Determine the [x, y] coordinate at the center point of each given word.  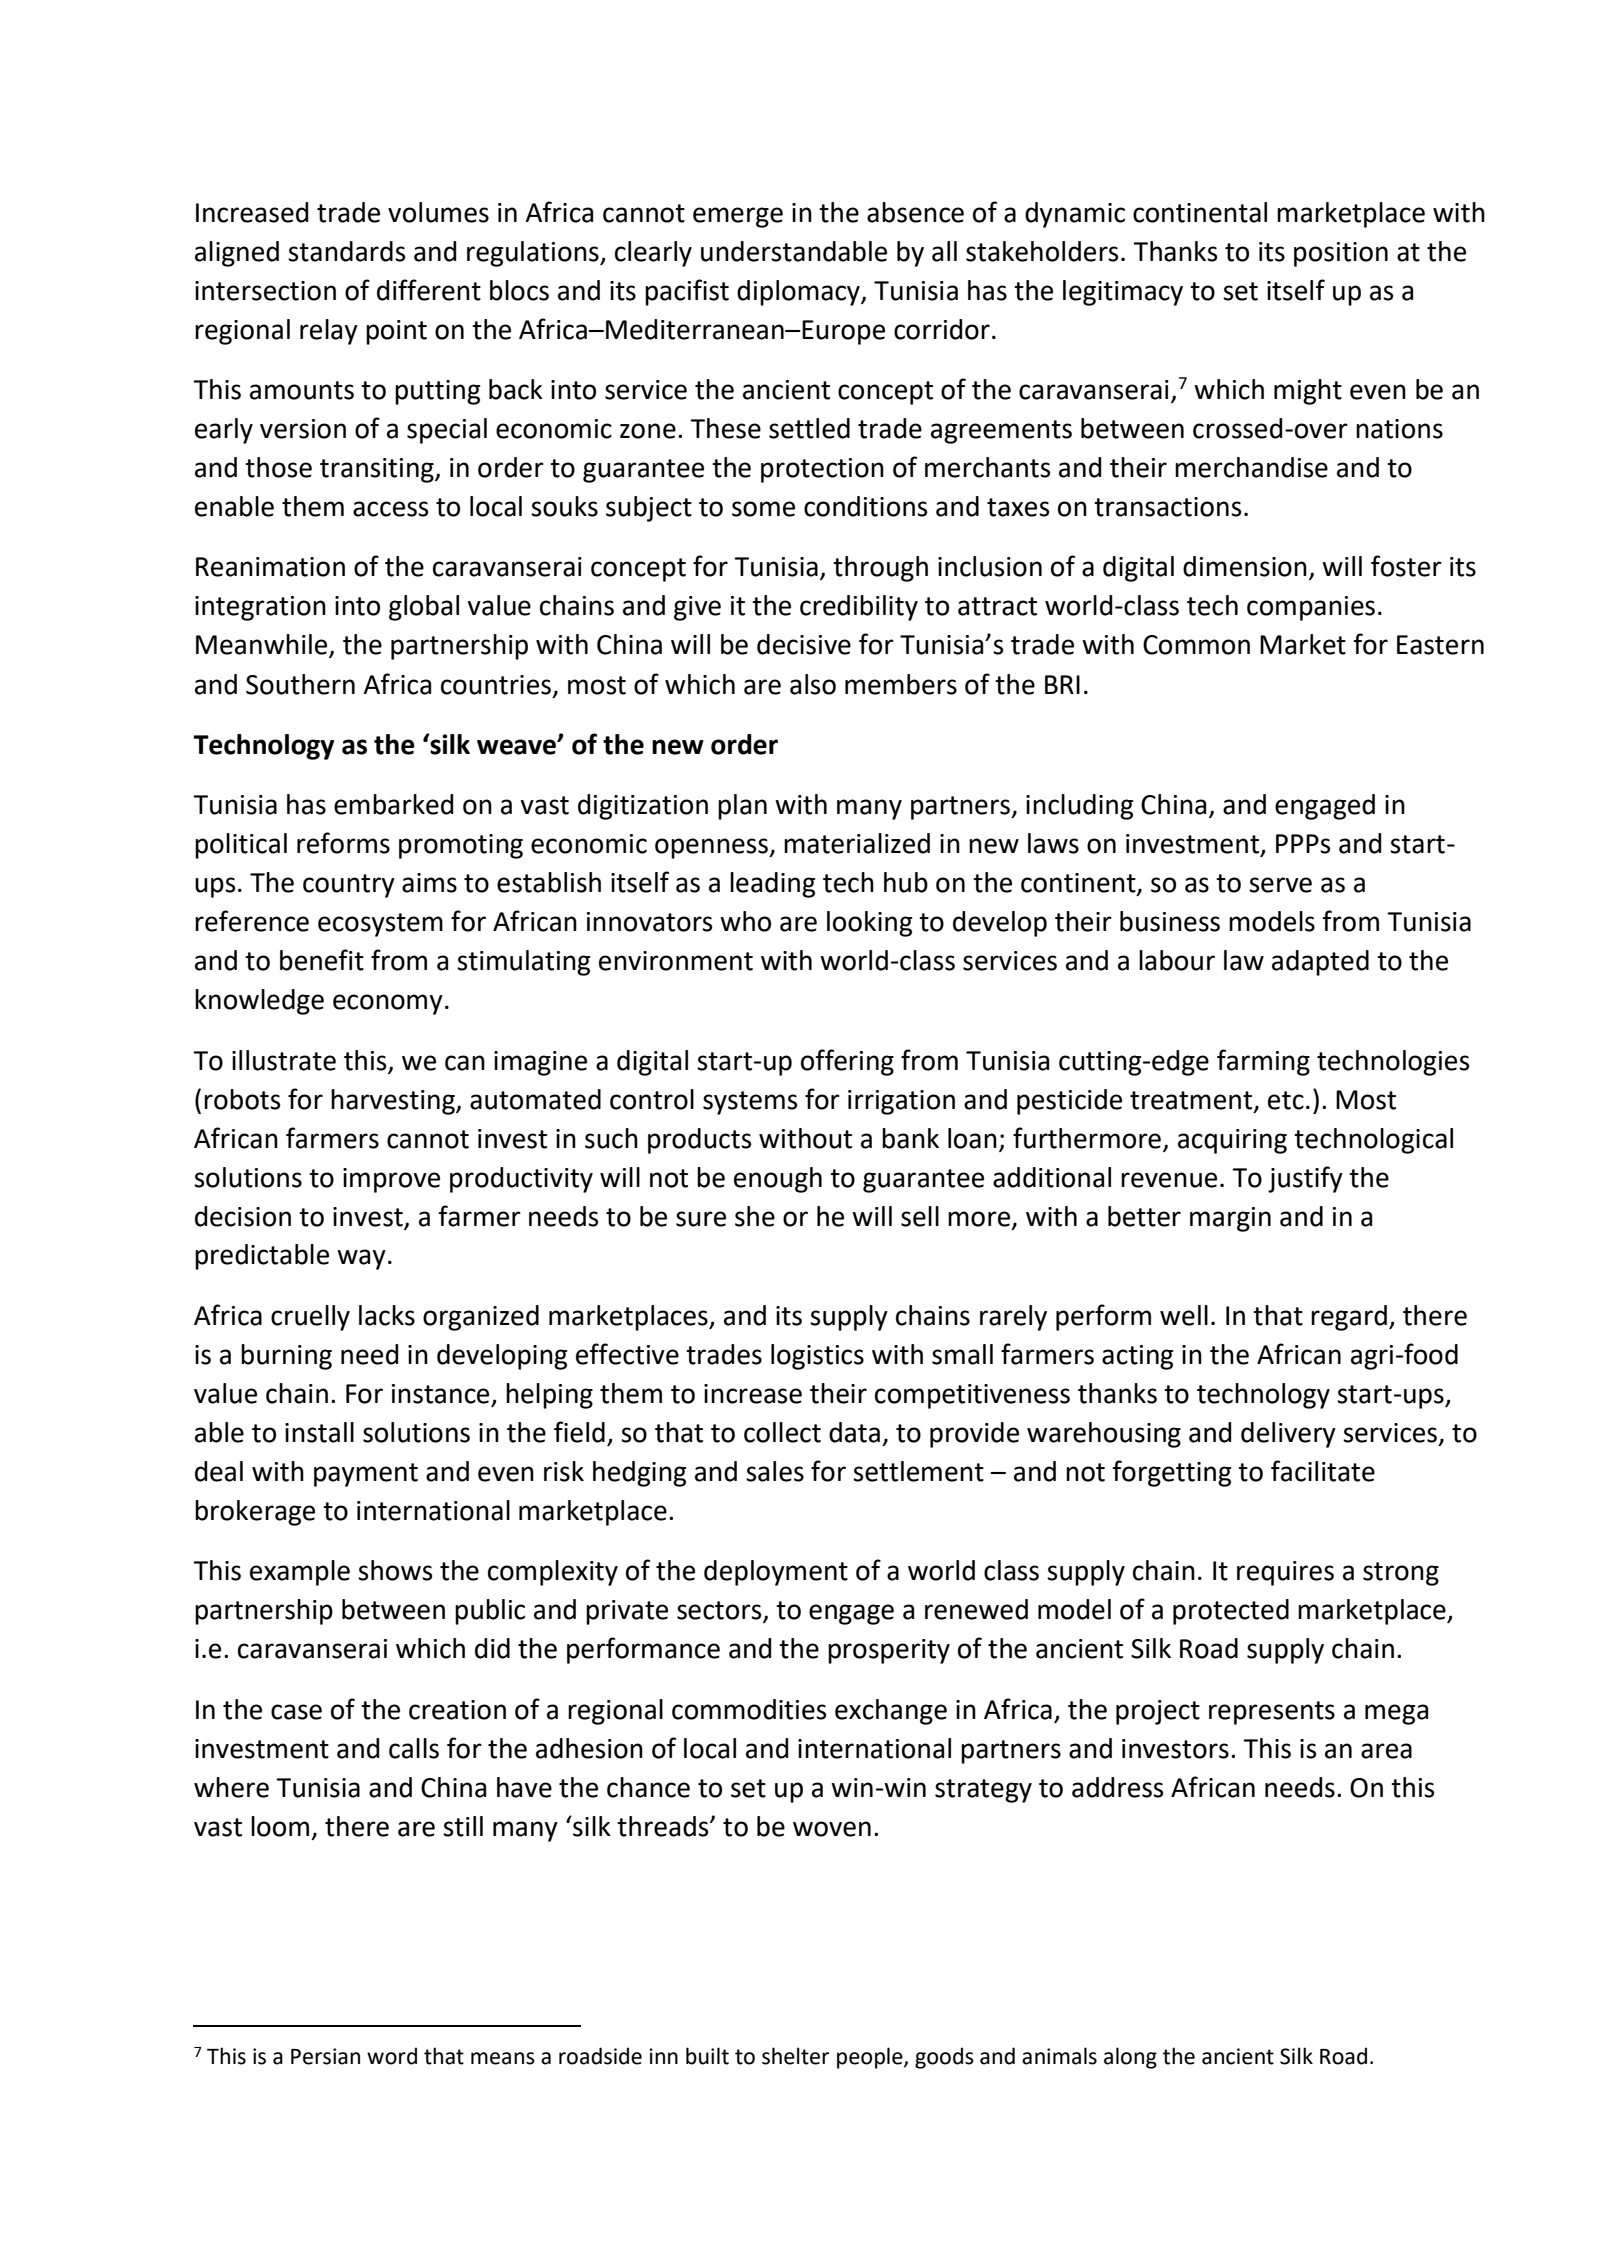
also [813, 684]
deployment [776, 1573]
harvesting [394, 1102]
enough [778, 1180]
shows [395, 1570]
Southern [300, 684]
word [392, 2056]
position [1341, 254]
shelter [795, 2056]
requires [1285, 1573]
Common [1196, 645]
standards [346, 251]
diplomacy [799, 293]
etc [1286, 1100]
